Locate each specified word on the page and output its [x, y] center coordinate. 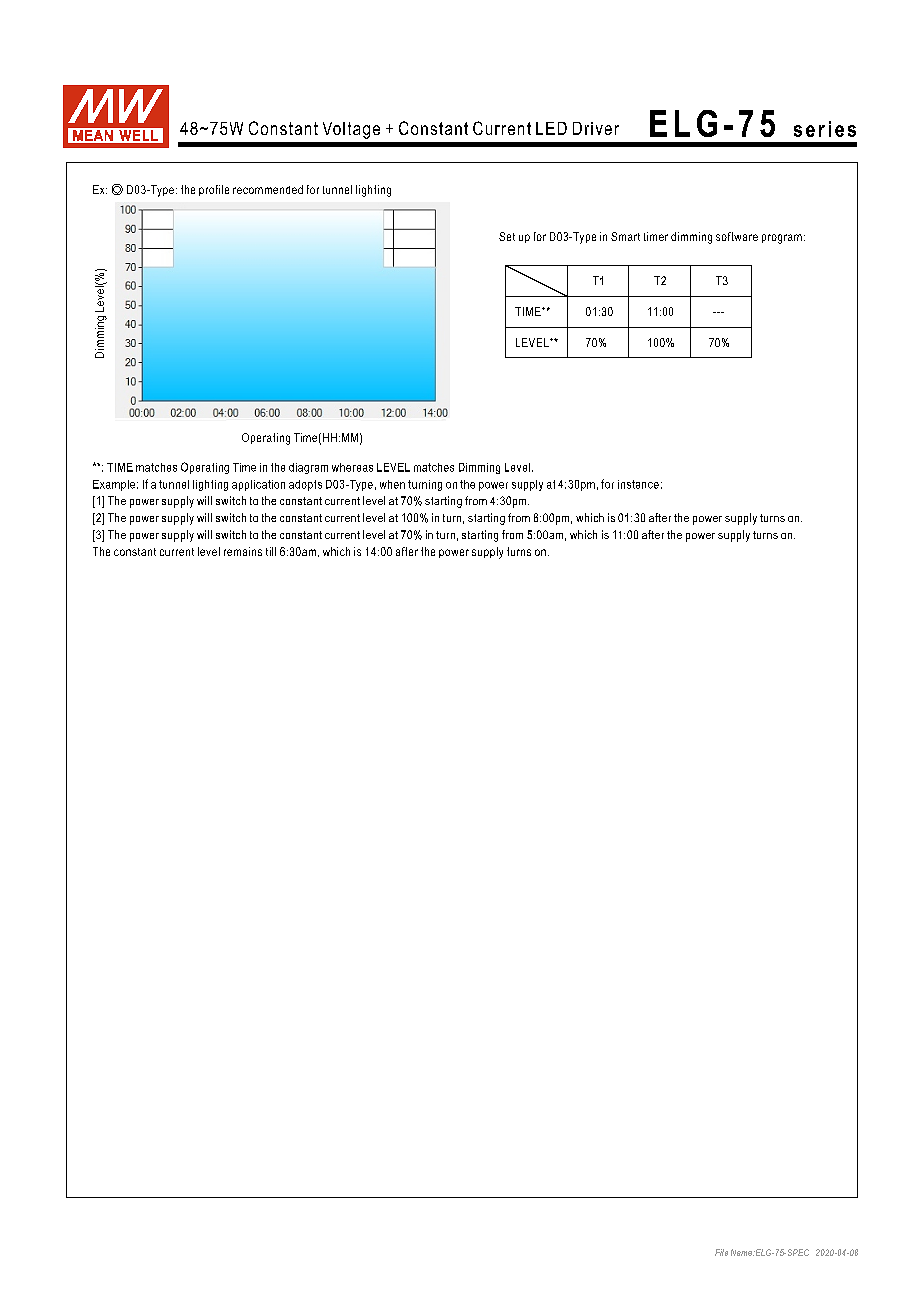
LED [551, 128]
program [782, 239]
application [258, 485]
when [392, 484]
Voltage [351, 130]
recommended [268, 189]
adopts [305, 485]
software [737, 236]
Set [507, 236]
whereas [352, 467]
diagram [308, 468]
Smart [625, 236]
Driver [596, 128]
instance [638, 484]
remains [243, 551]
